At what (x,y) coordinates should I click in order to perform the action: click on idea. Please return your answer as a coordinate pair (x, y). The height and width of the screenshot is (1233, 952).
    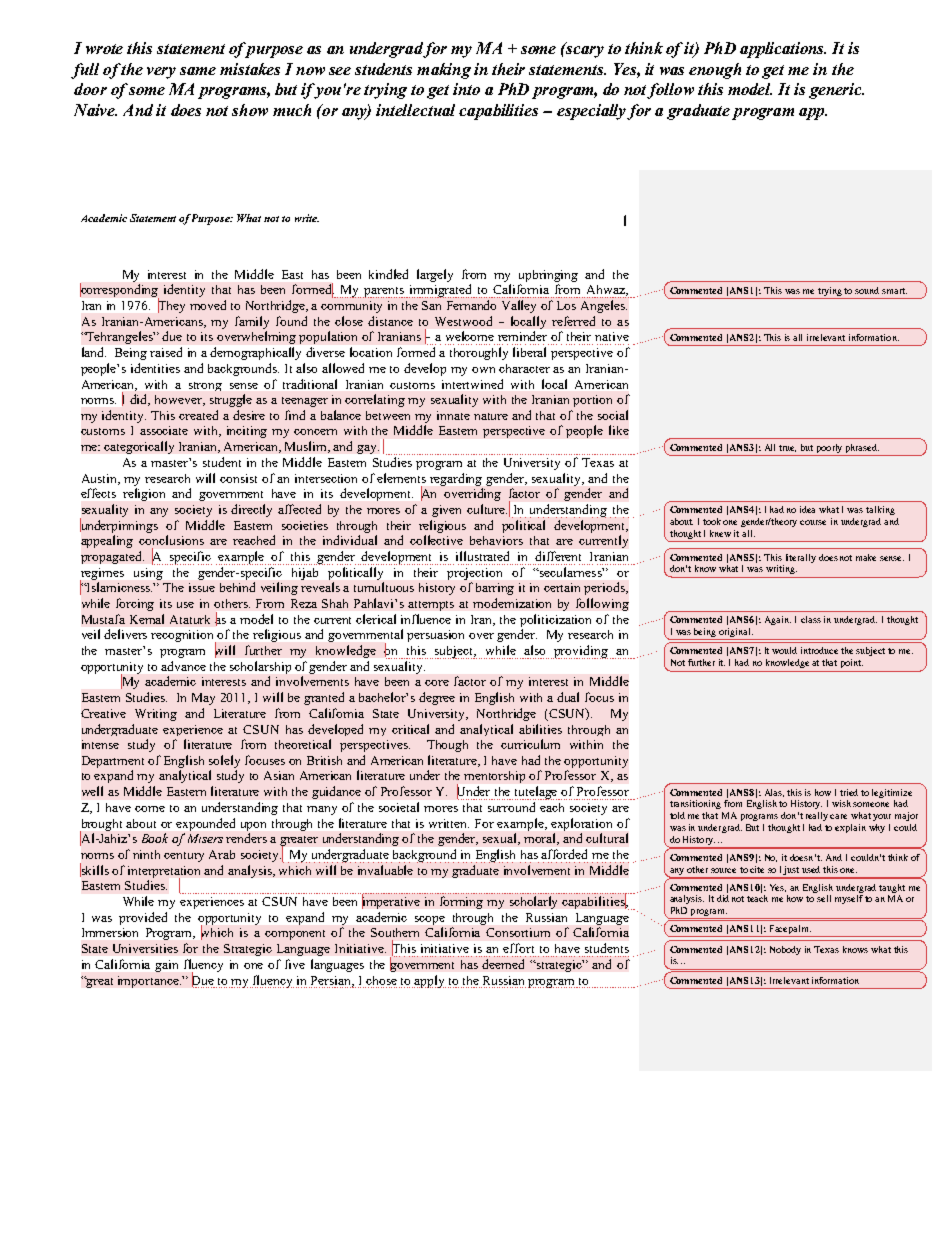
    Looking at the image, I should click on (807, 509).
